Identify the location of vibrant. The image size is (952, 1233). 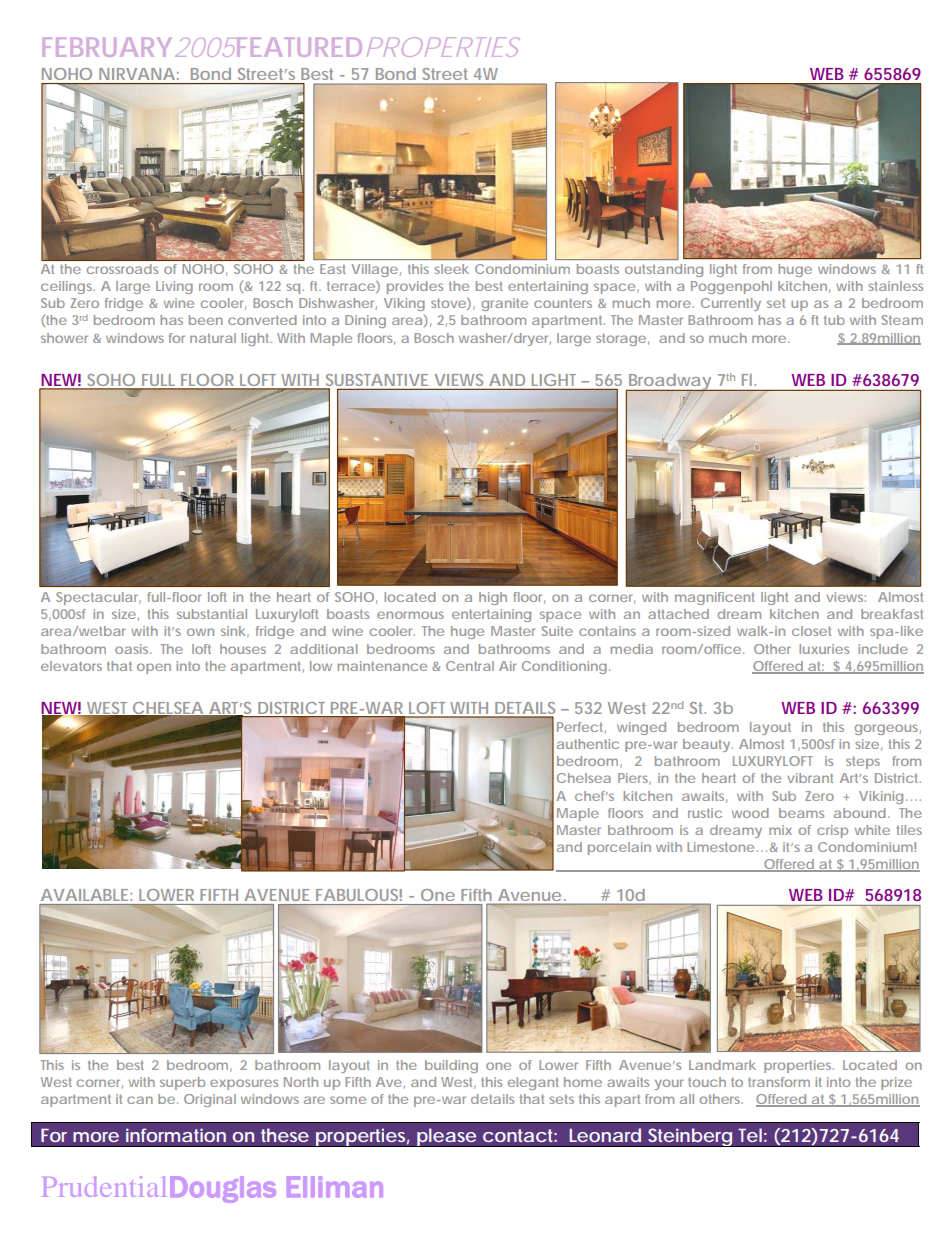
(810, 778).
